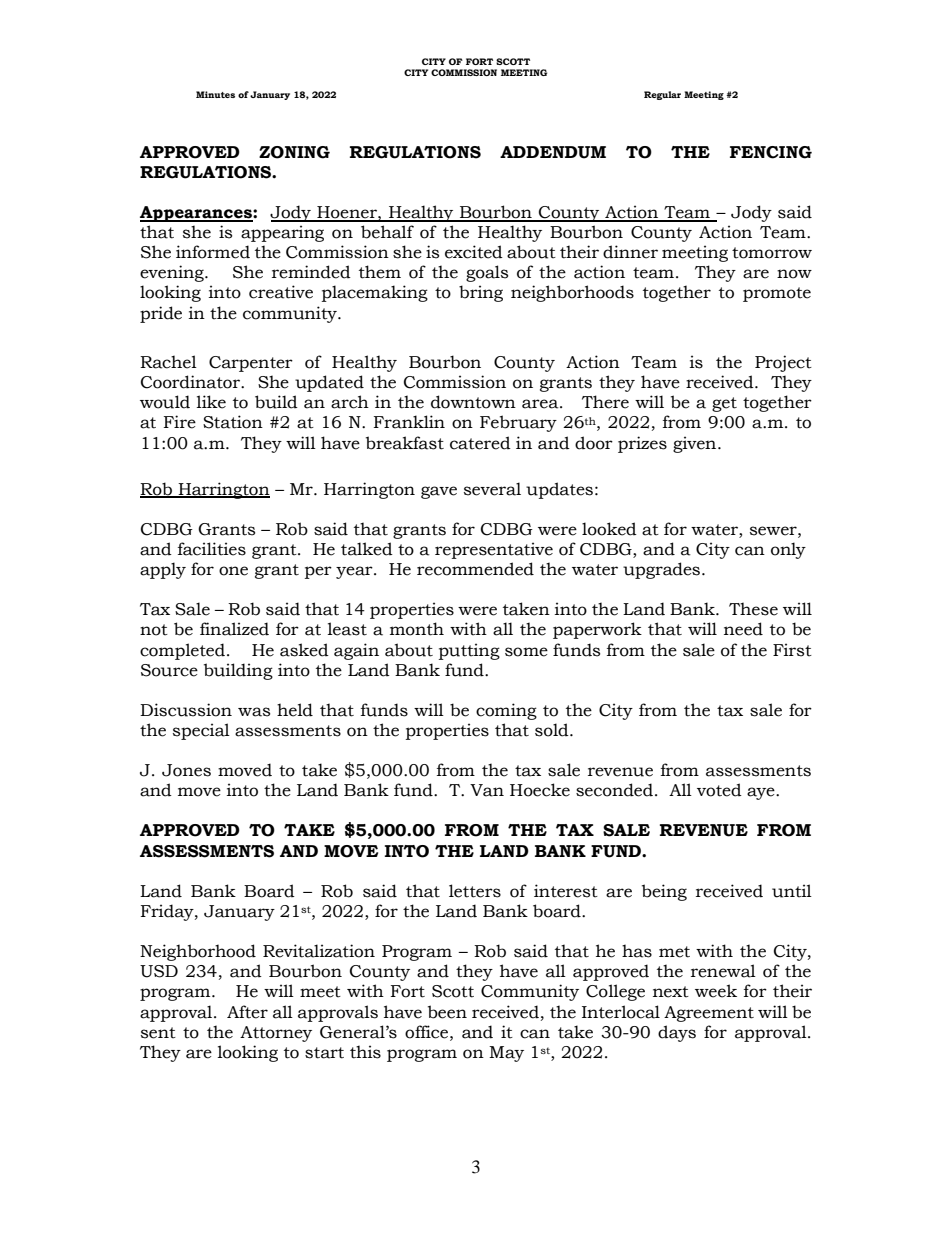 This image has width=952, height=1233. Describe the element at coordinates (475, 569) in the image. I see `recommended` at that location.
